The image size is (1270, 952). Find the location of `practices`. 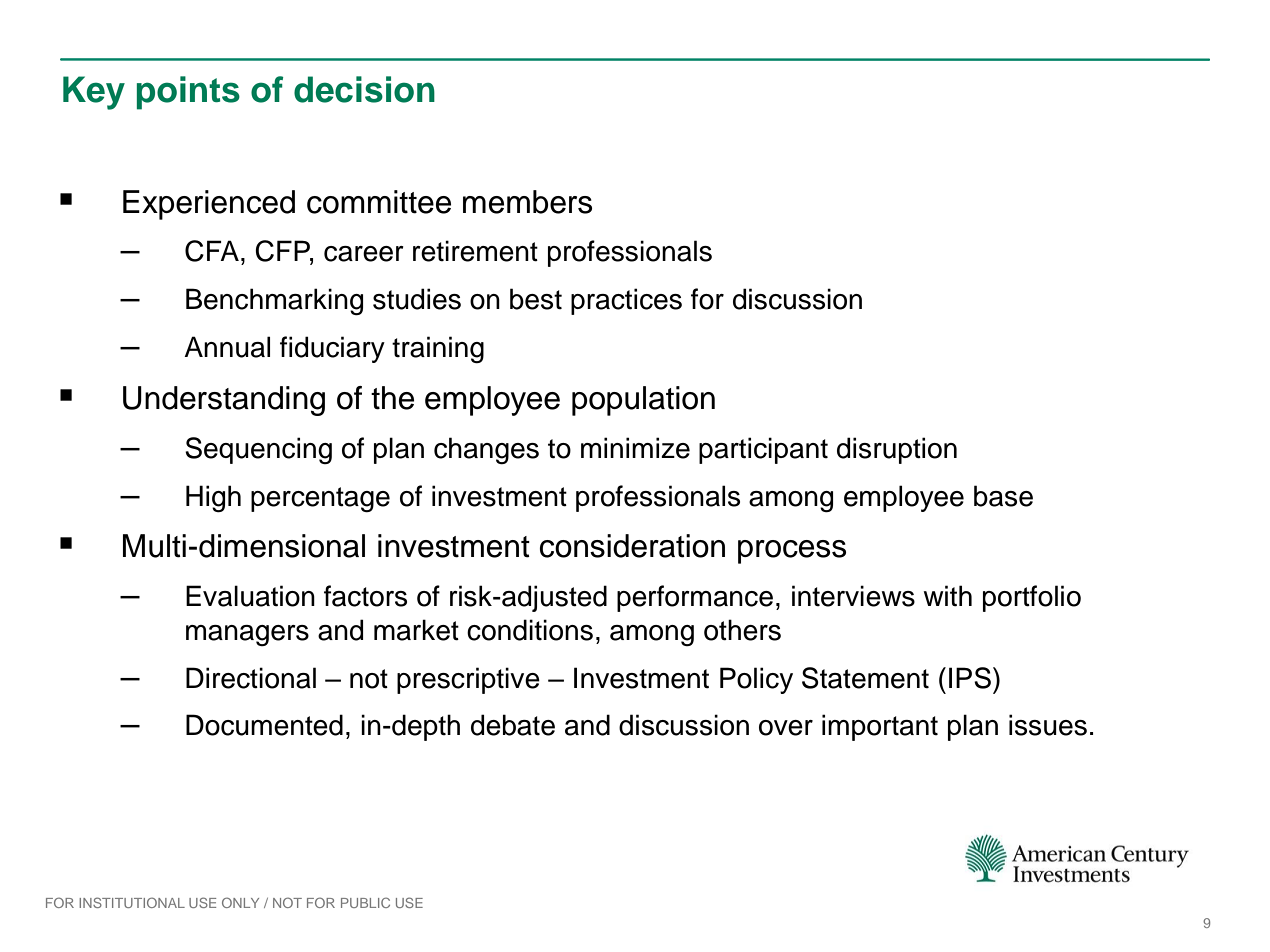

practices is located at coordinates (626, 301).
